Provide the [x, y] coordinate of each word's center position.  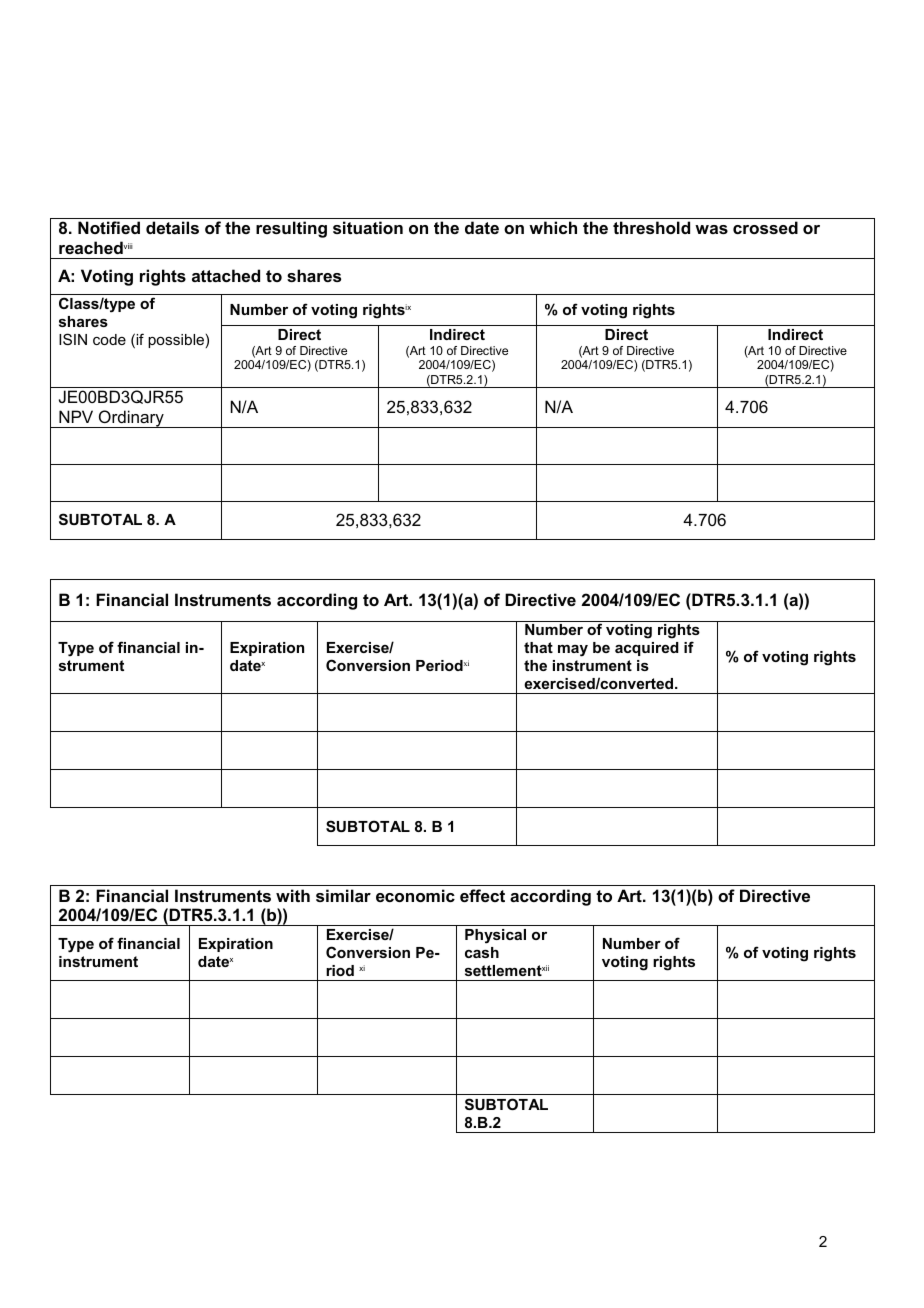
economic [415, 895]
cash [482, 952]
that [538, 647]
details [172, 227]
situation [368, 227]
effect [482, 895]
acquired [647, 649]
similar [343, 895]
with [293, 895]
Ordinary [131, 419]
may [573, 651]
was [711, 229]
